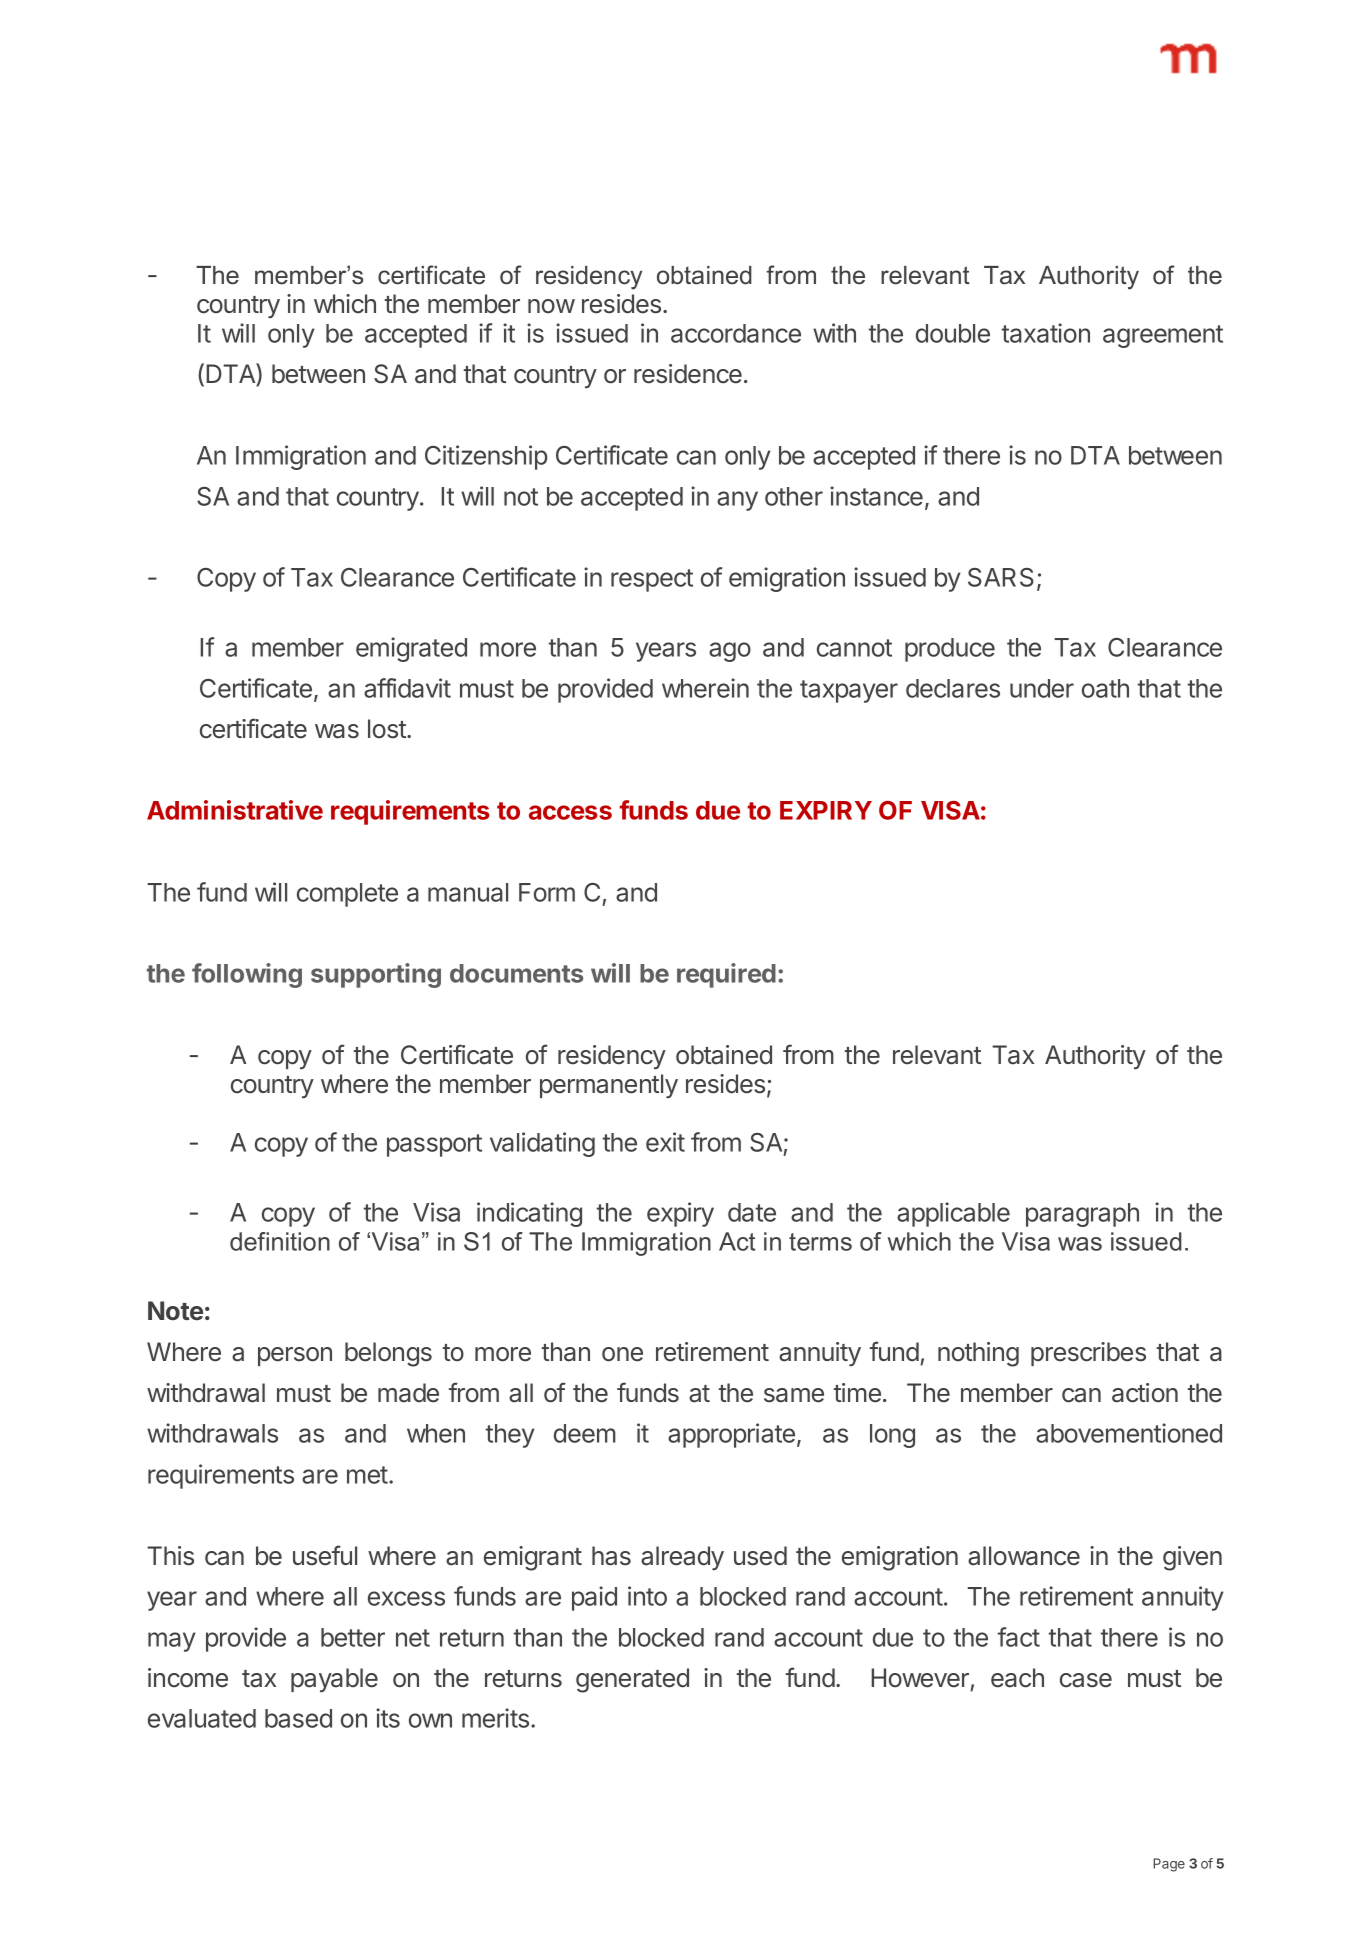 The height and width of the screenshot is (1937, 1370). Describe the element at coordinates (486, 457) in the screenshot. I see `Citizenship` at that location.
